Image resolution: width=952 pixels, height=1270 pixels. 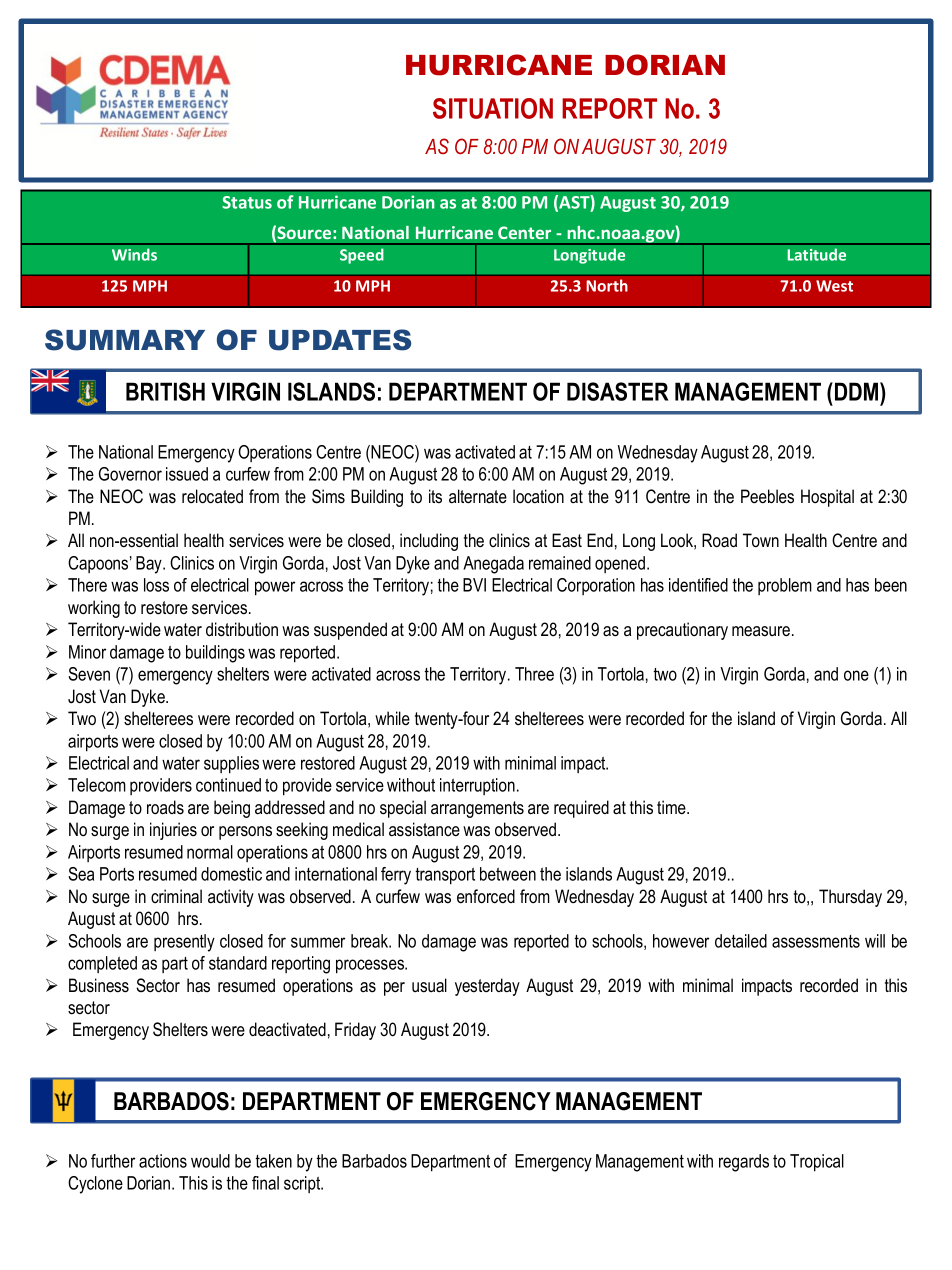 What do you see at coordinates (534, 674) in the screenshot?
I see `Three` at bounding box center [534, 674].
